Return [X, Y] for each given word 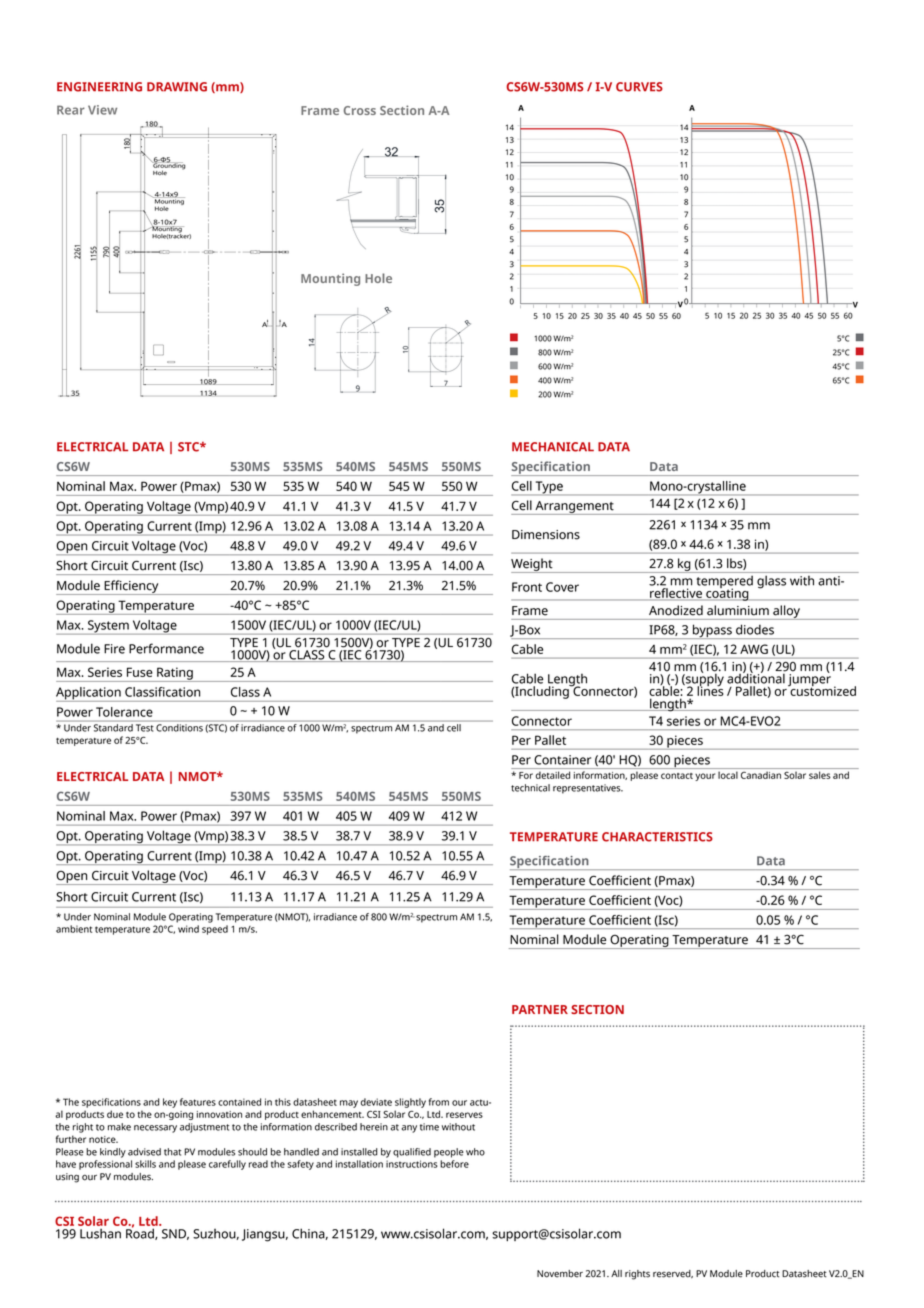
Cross [360, 110]
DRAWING [177, 87]
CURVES [639, 87]
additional [756, 677]
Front [527, 587]
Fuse [140, 672]
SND [175, 1234]
